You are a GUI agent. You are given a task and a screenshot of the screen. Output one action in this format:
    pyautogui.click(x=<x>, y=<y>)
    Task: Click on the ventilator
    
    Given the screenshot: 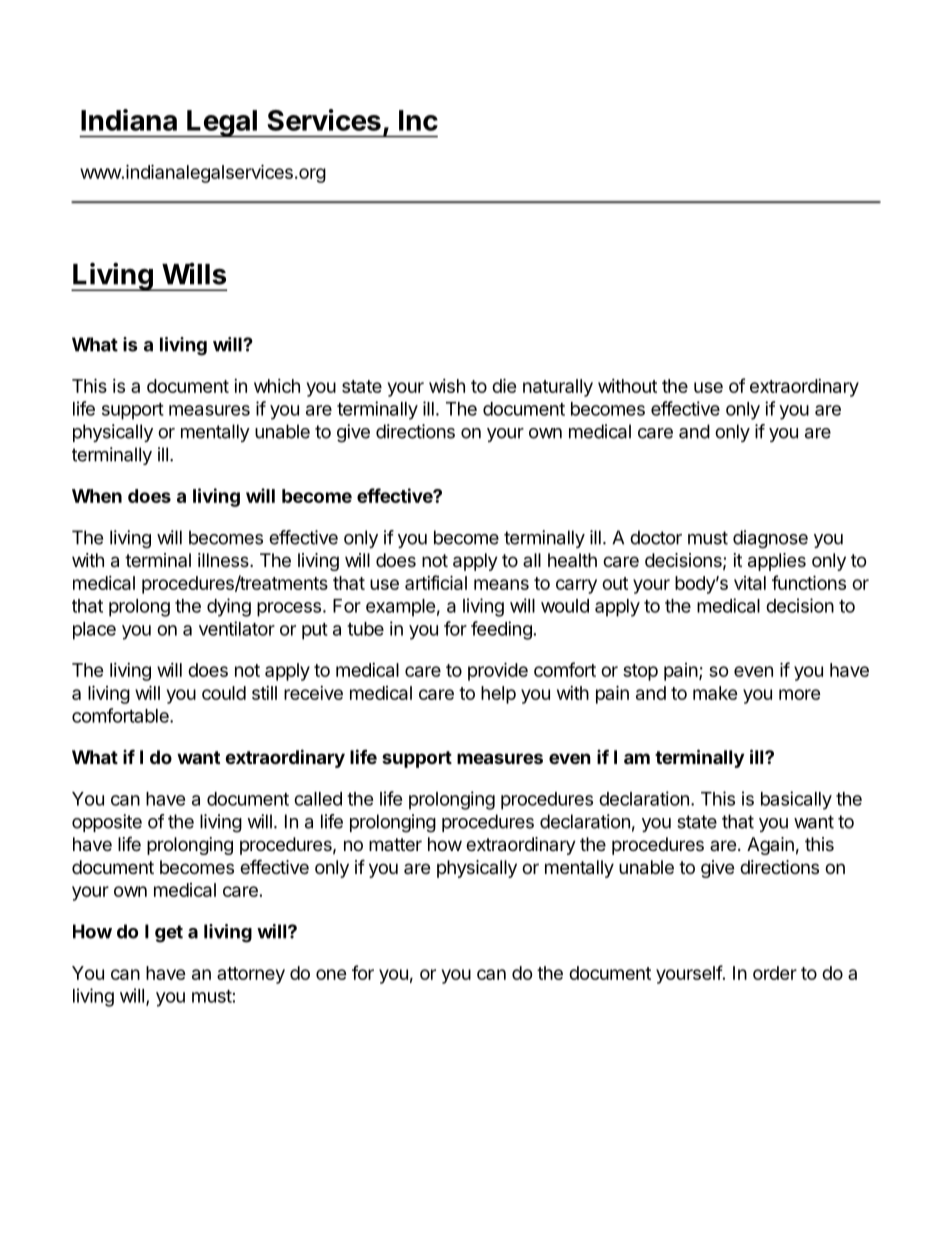 What is the action you would take?
    pyautogui.click(x=237, y=628)
